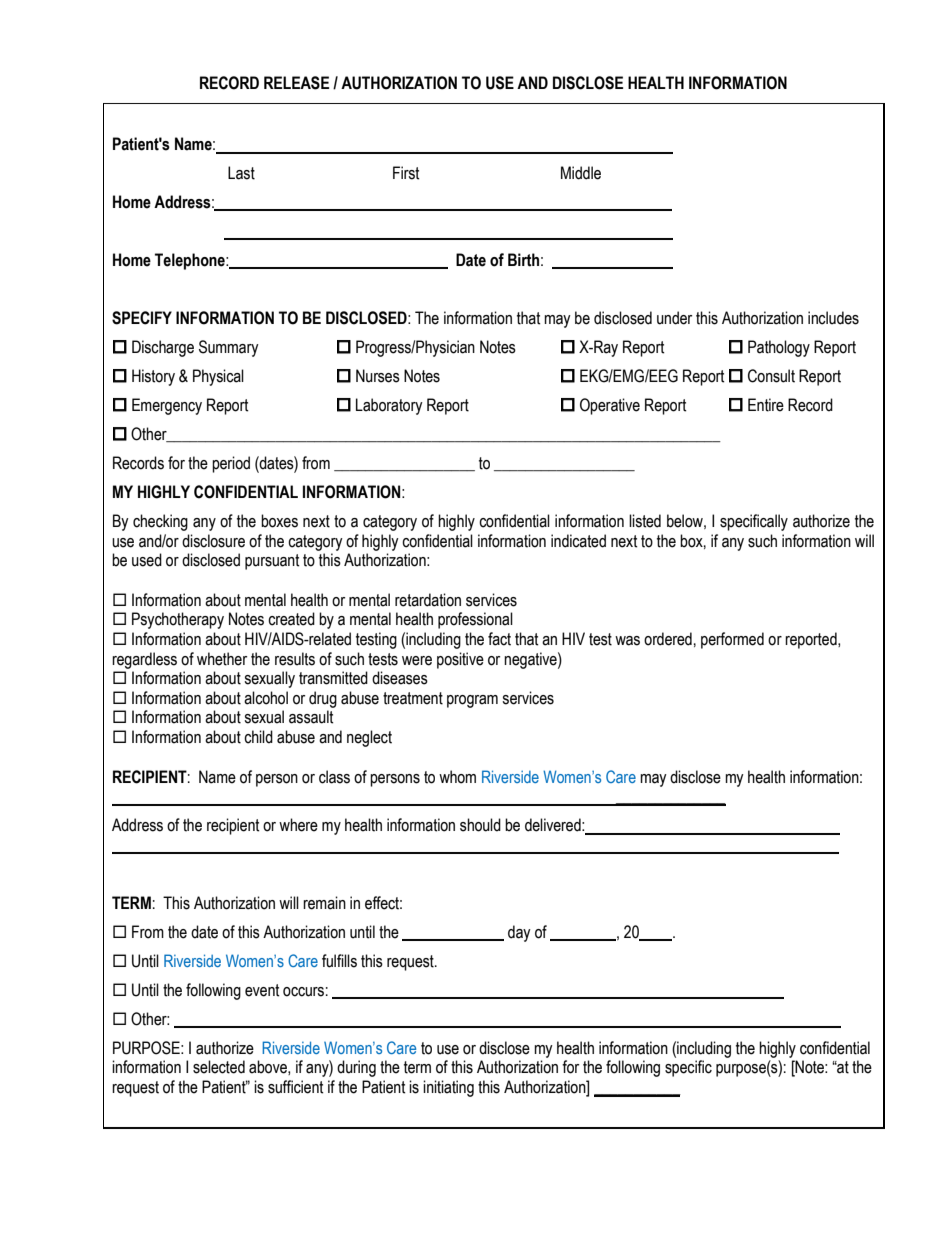  I want to click on performed, so click(732, 640).
